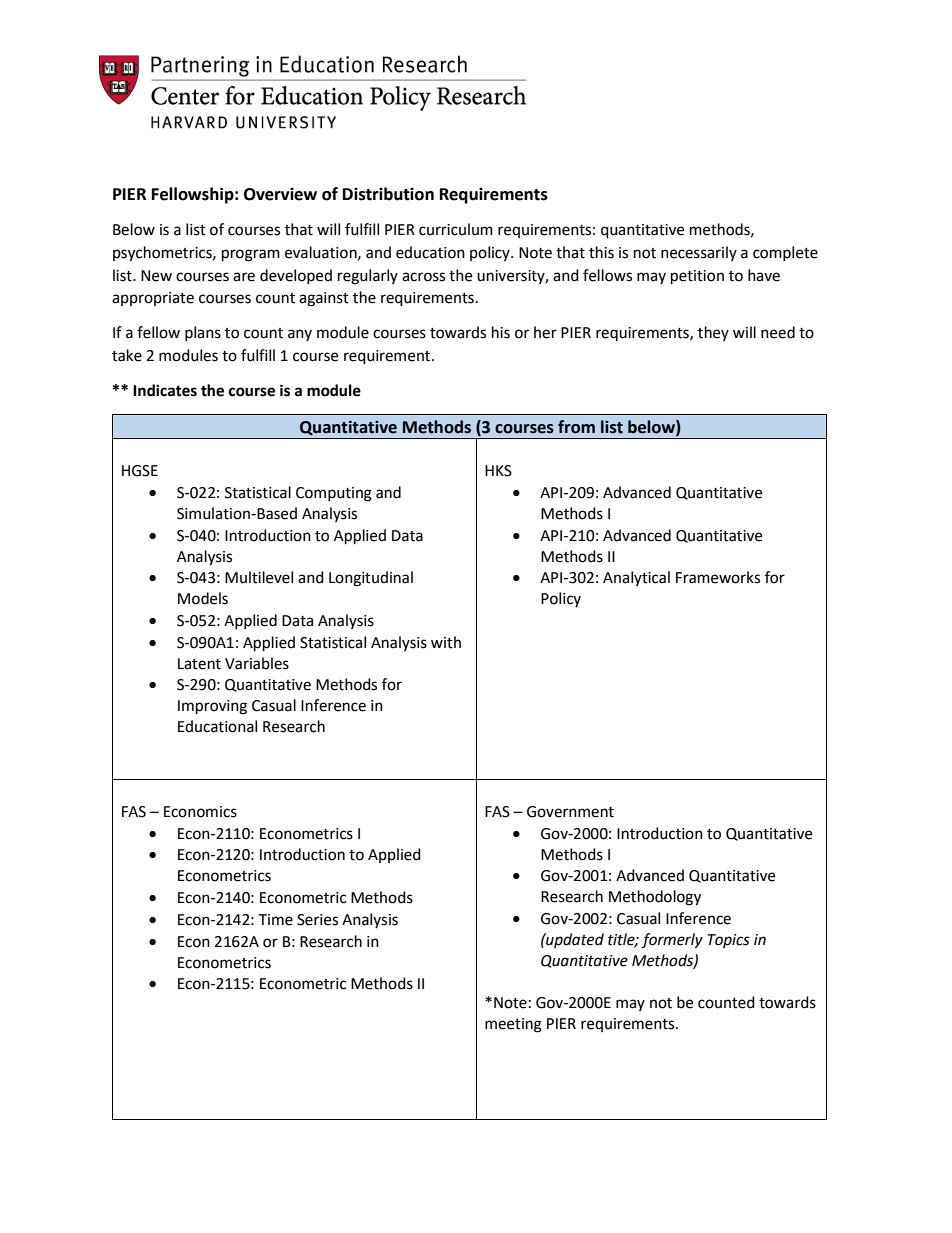 Image resolution: width=952 pixels, height=1233 pixels. What do you see at coordinates (718, 577) in the page?
I see `Frameworks` at bounding box center [718, 577].
